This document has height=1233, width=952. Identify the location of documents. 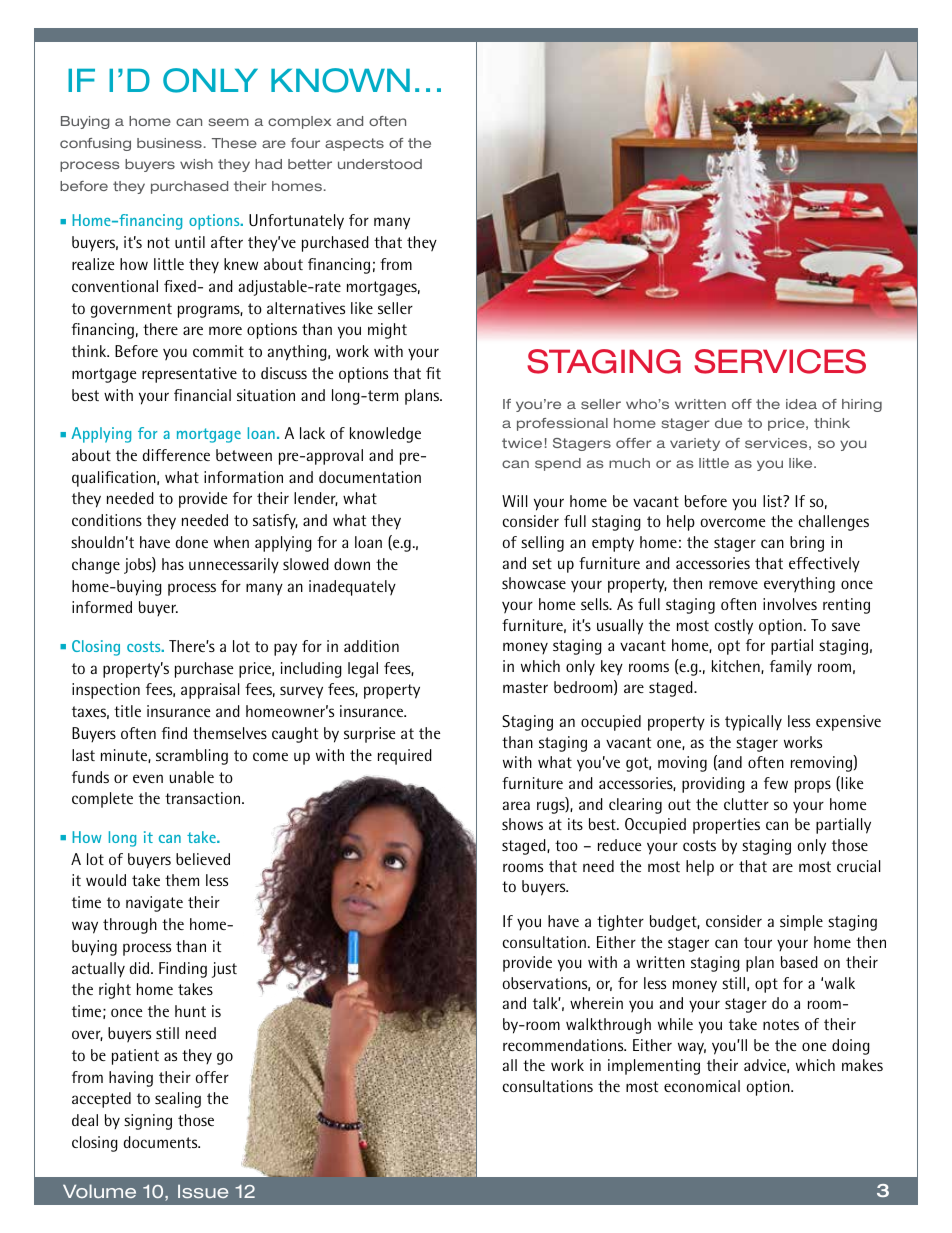
(162, 1142).
